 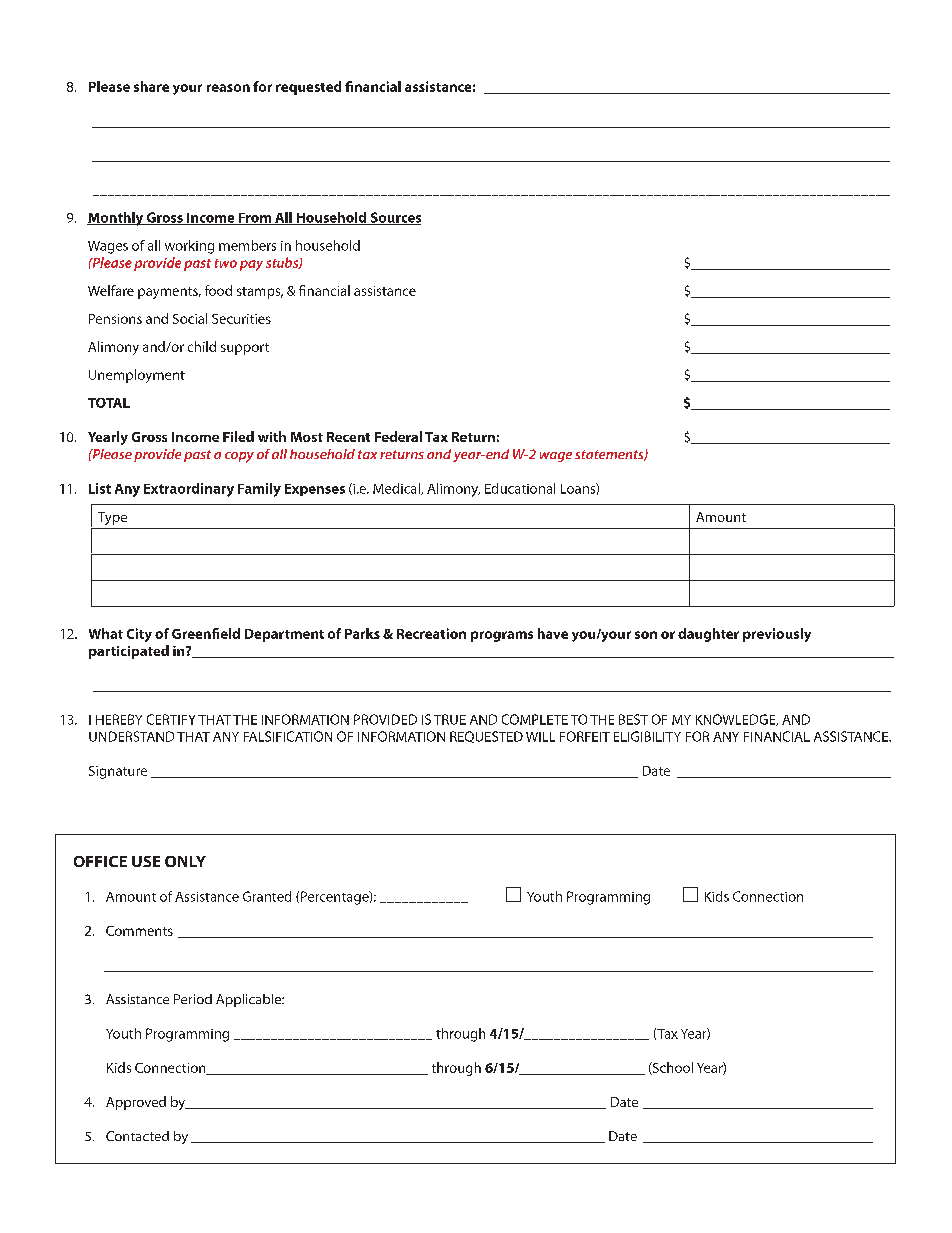 I want to click on Approved, so click(x=136, y=1103).
